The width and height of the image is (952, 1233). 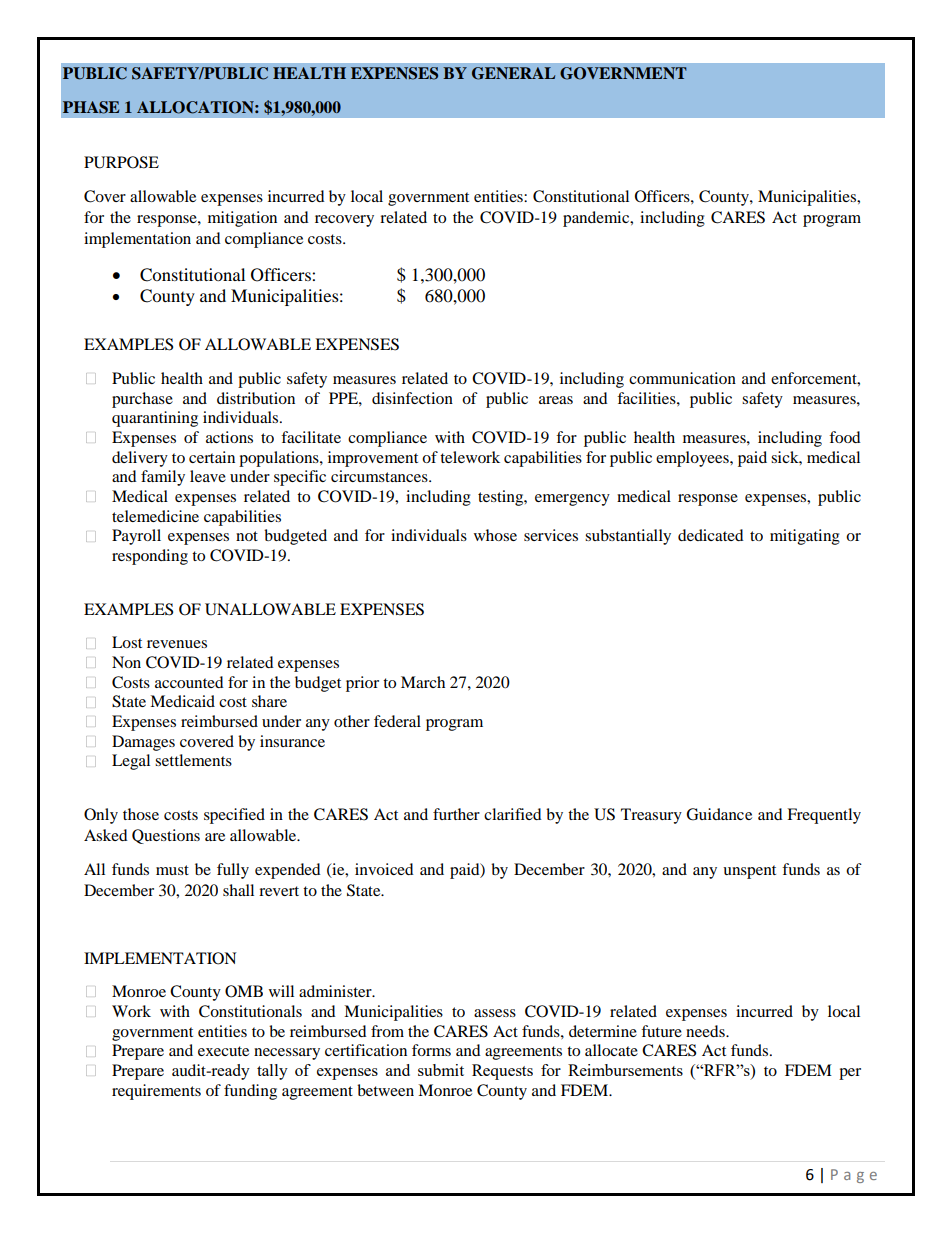 I want to click on mitigating, so click(x=805, y=537).
